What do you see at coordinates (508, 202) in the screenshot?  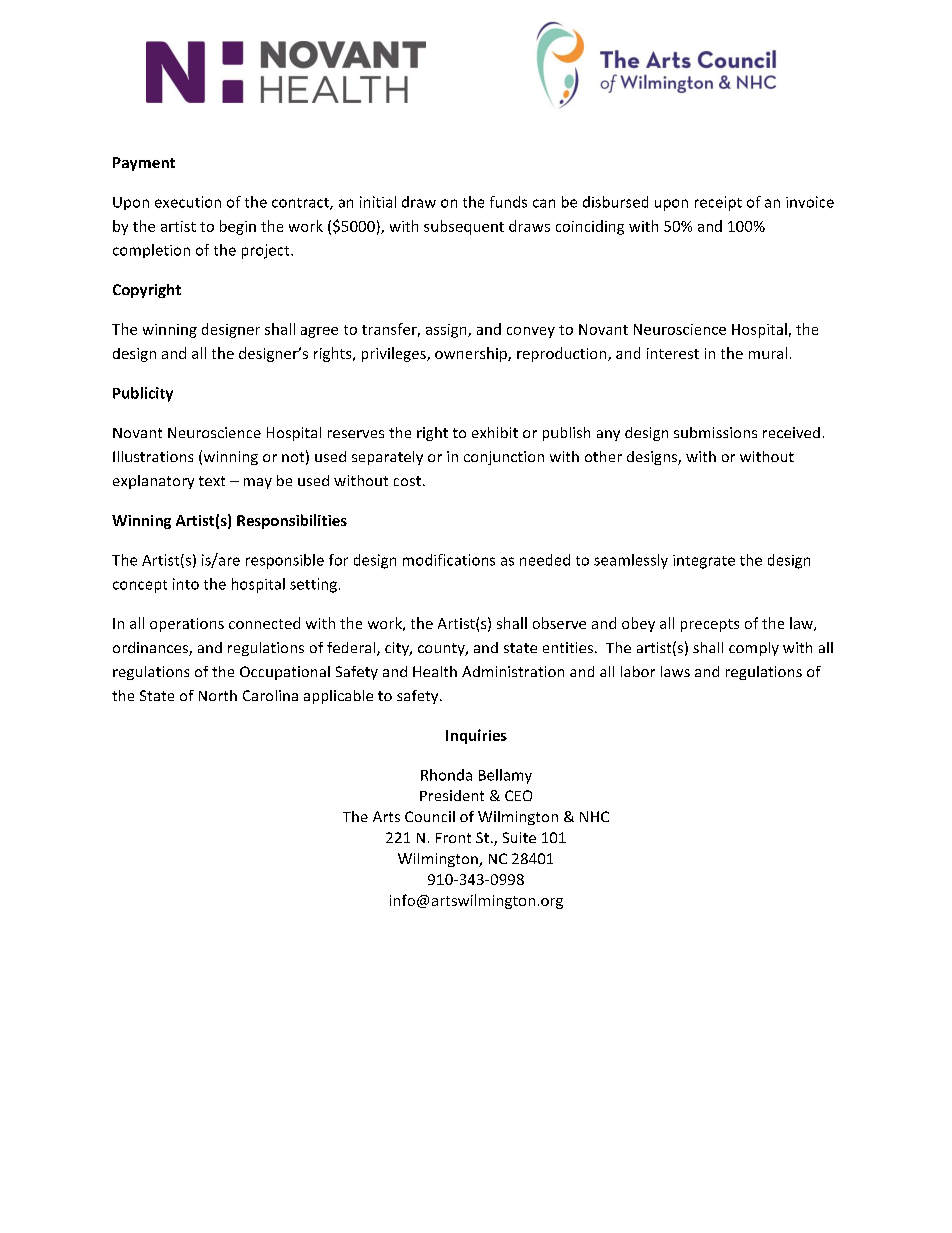 I see `funds` at bounding box center [508, 202].
